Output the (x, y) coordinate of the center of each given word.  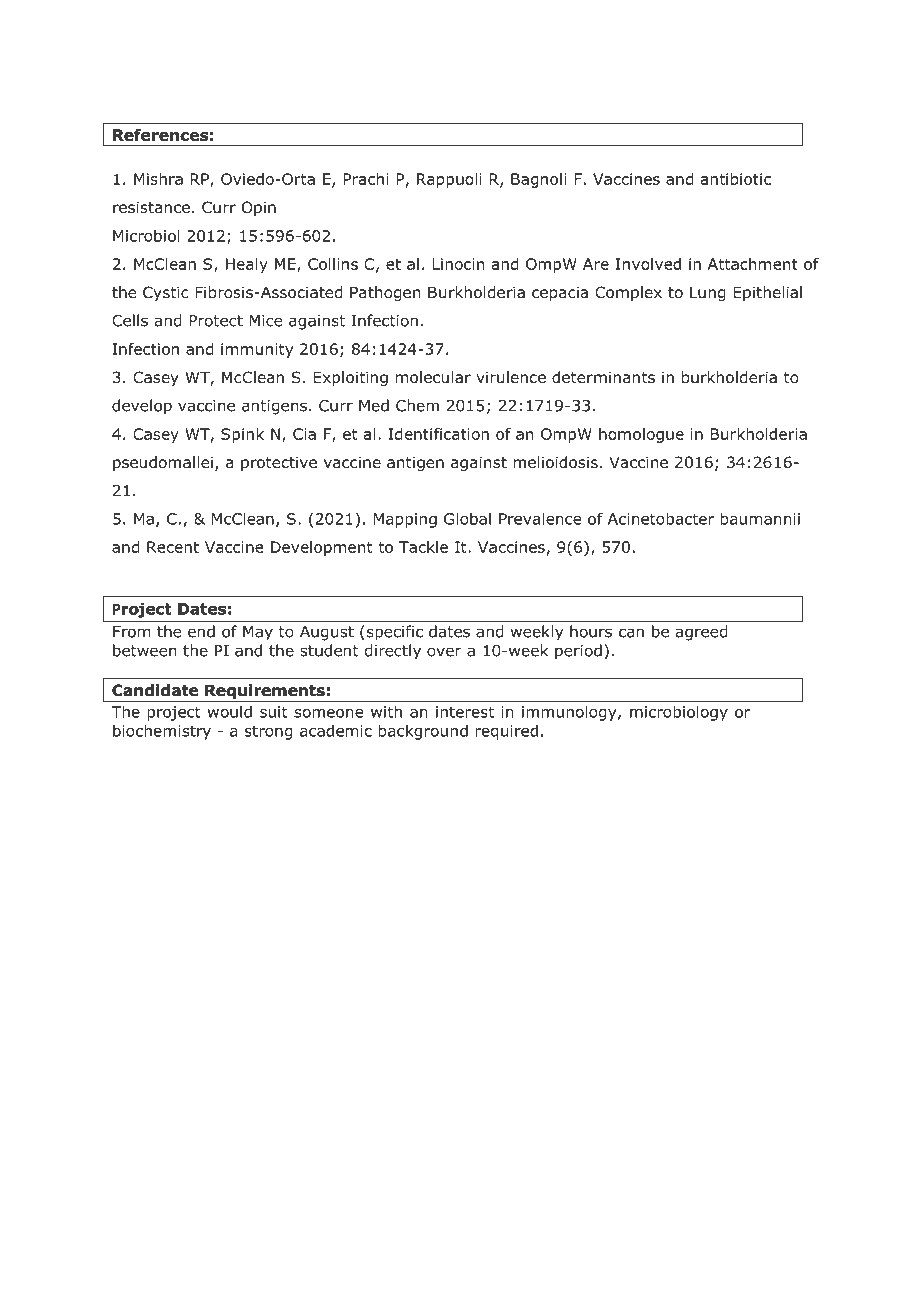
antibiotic (736, 179)
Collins (333, 264)
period (578, 652)
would (229, 711)
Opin (259, 208)
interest (465, 712)
